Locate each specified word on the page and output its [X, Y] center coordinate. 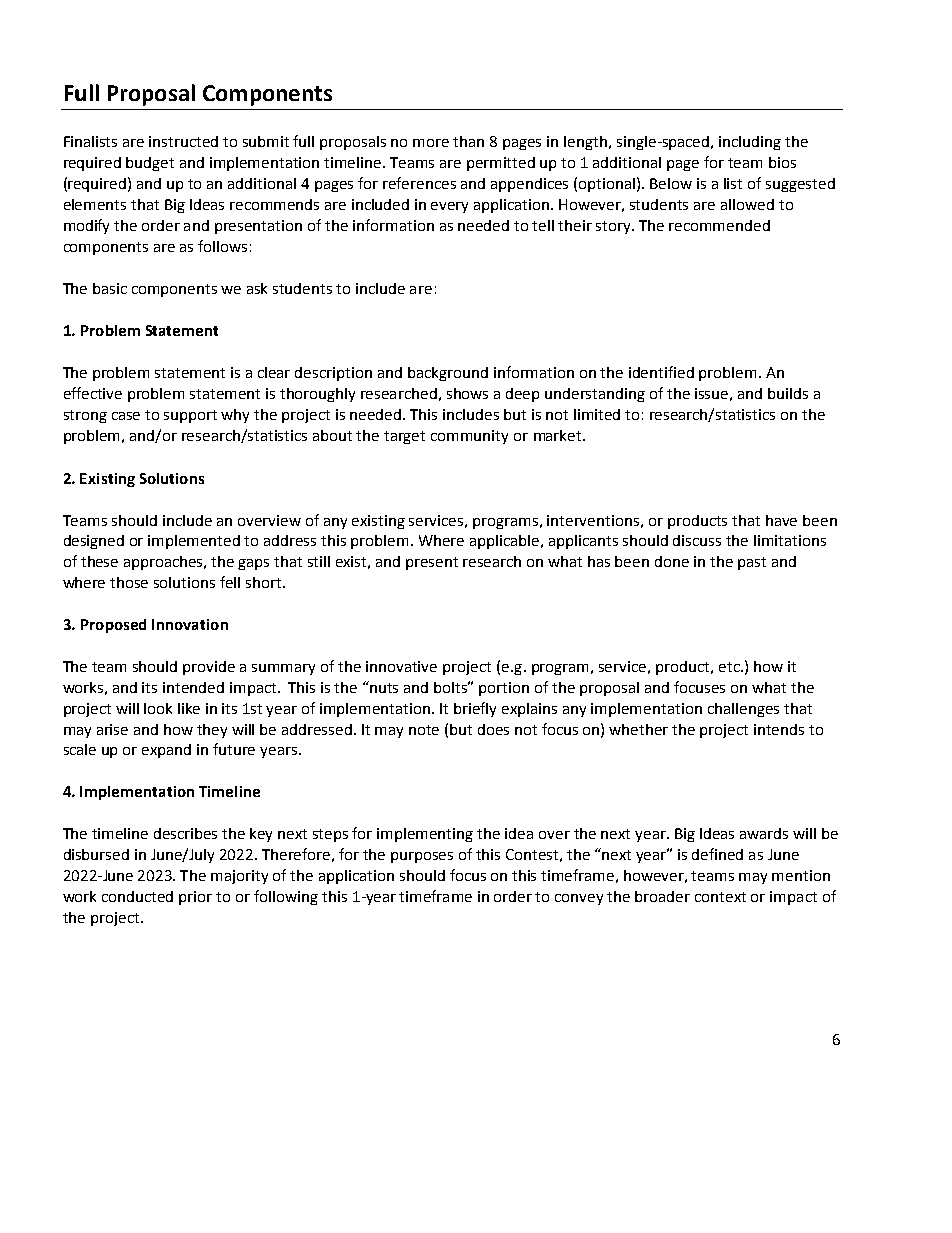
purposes [422, 857]
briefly [475, 709]
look [158, 708]
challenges [743, 710]
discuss [697, 540]
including [750, 143]
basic [110, 288]
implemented [194, 542]
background [448, 374]
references [419, 183]
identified [661, 372]
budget [150, 164]
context [720, 897]
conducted [137, 896]
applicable [506, 542]
